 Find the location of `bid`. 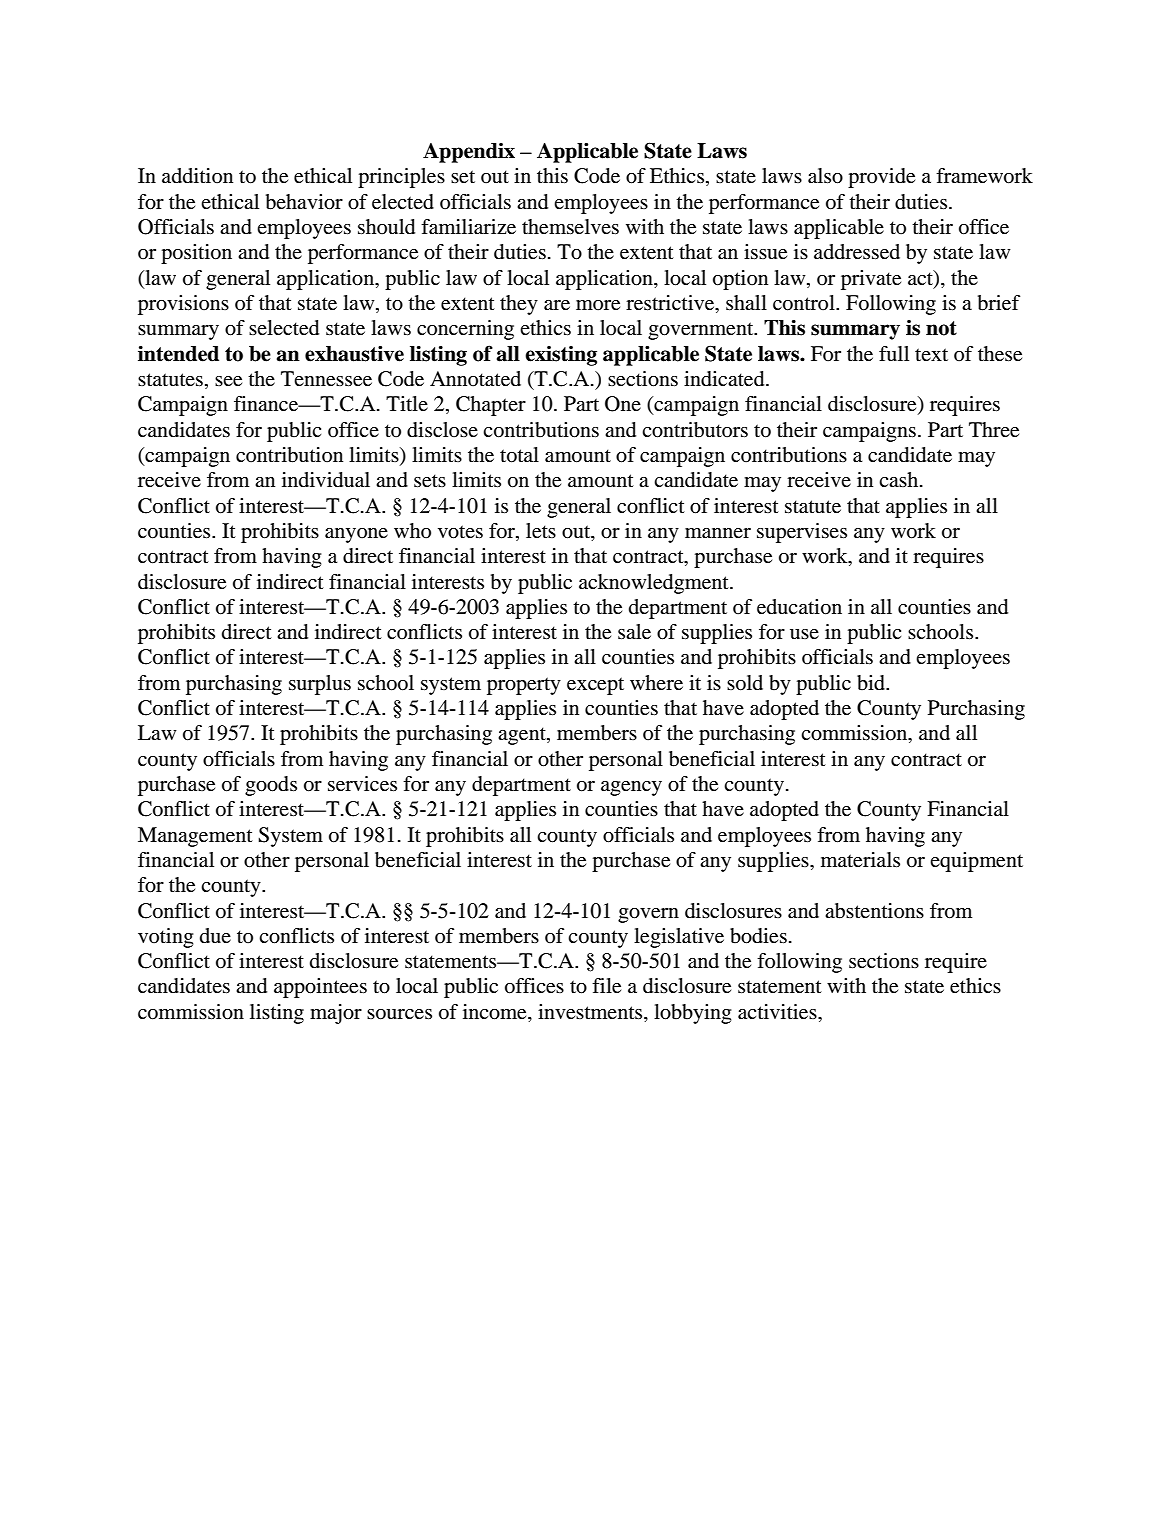

bid is located at coordinates (872, 683).
